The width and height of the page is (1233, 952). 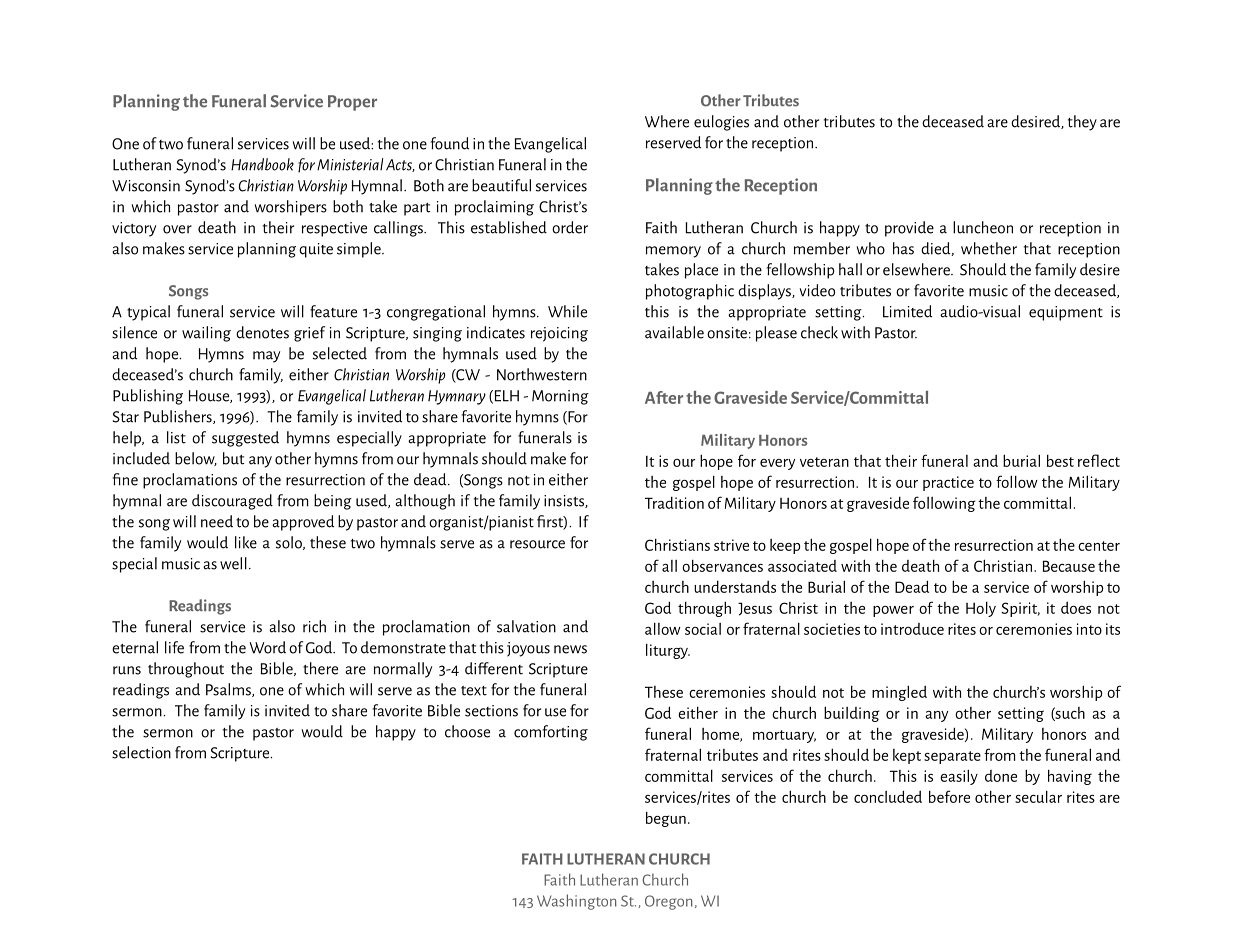 What do you see at coordinates (1038, 797) in the page?
I see `secular` at bounding box center [1038, 797].
